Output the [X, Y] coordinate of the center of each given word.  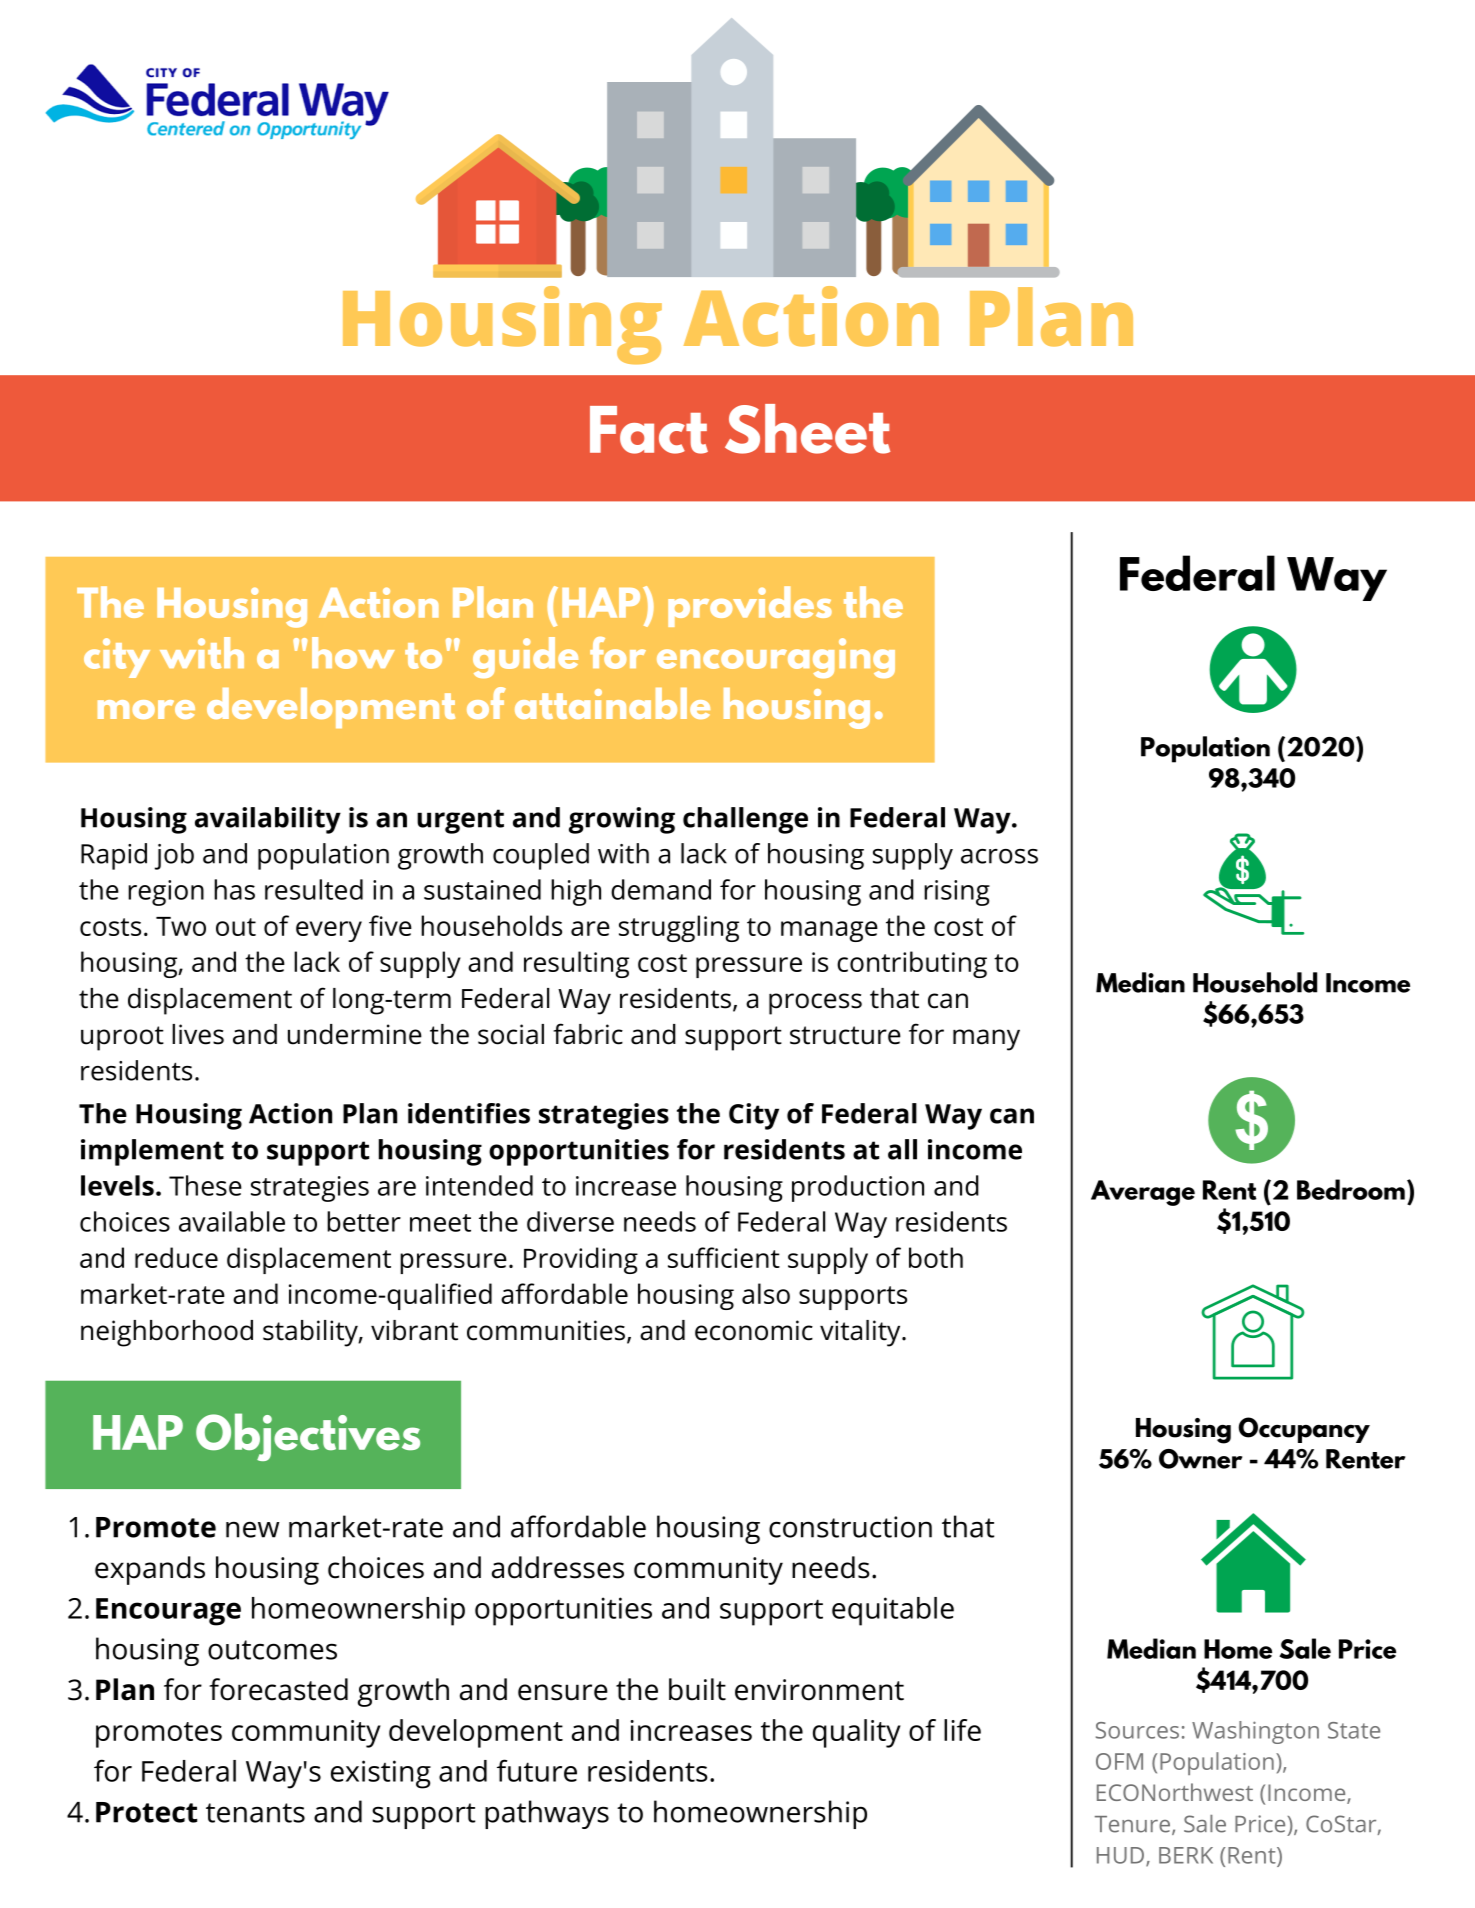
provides [750, 606]
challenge [745, 820]
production [858, 1188]
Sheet [807, 429]
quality [857, 1733]
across [999, 856]
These [205, 1185]
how [353, 653]
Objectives [308, 1437]
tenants [255, 1813]
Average [1143, 1193]
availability [268, 820]
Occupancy [1304, 1430]
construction [850, 1527]
